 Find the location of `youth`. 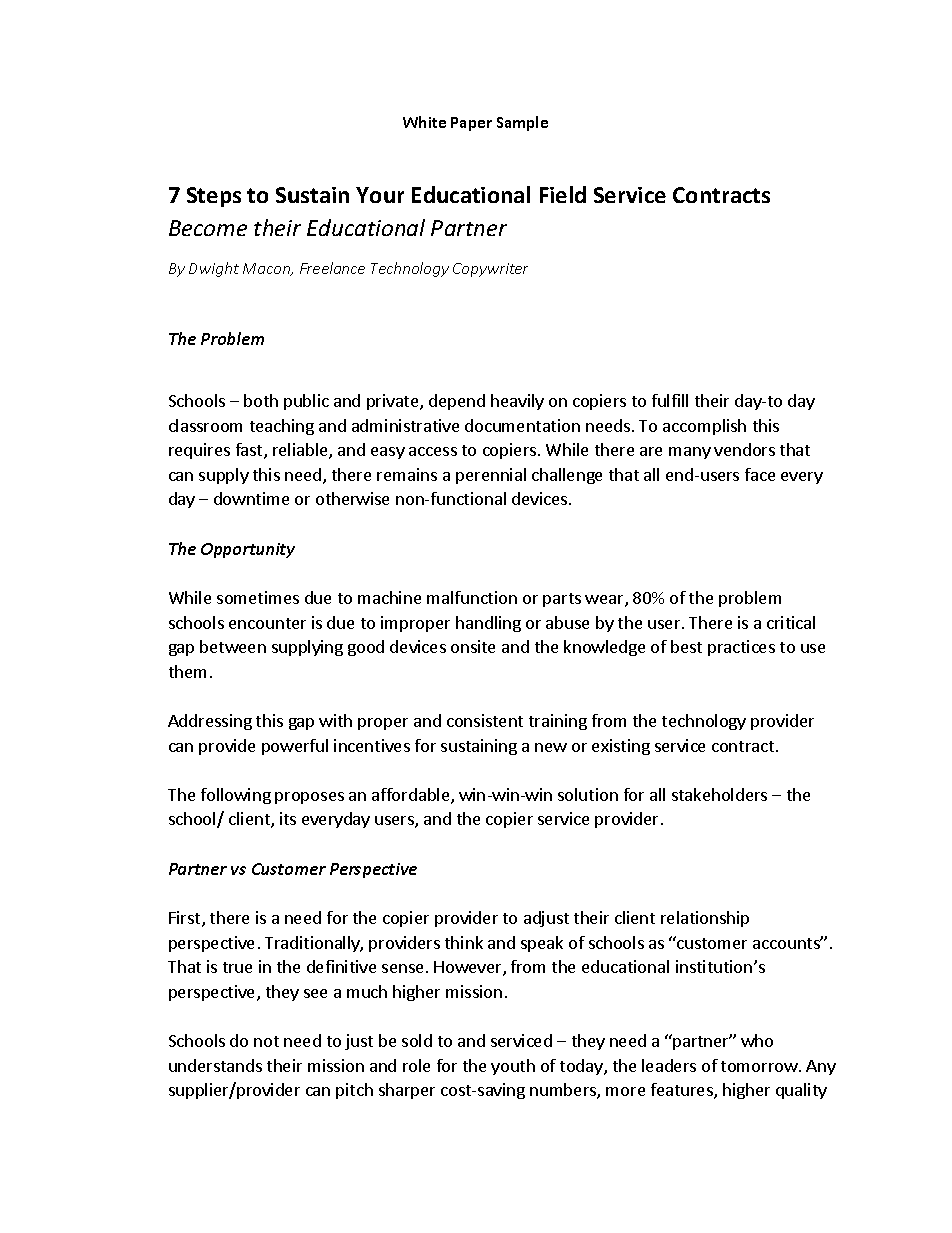

youth is located at coordinates (513, 1067).
